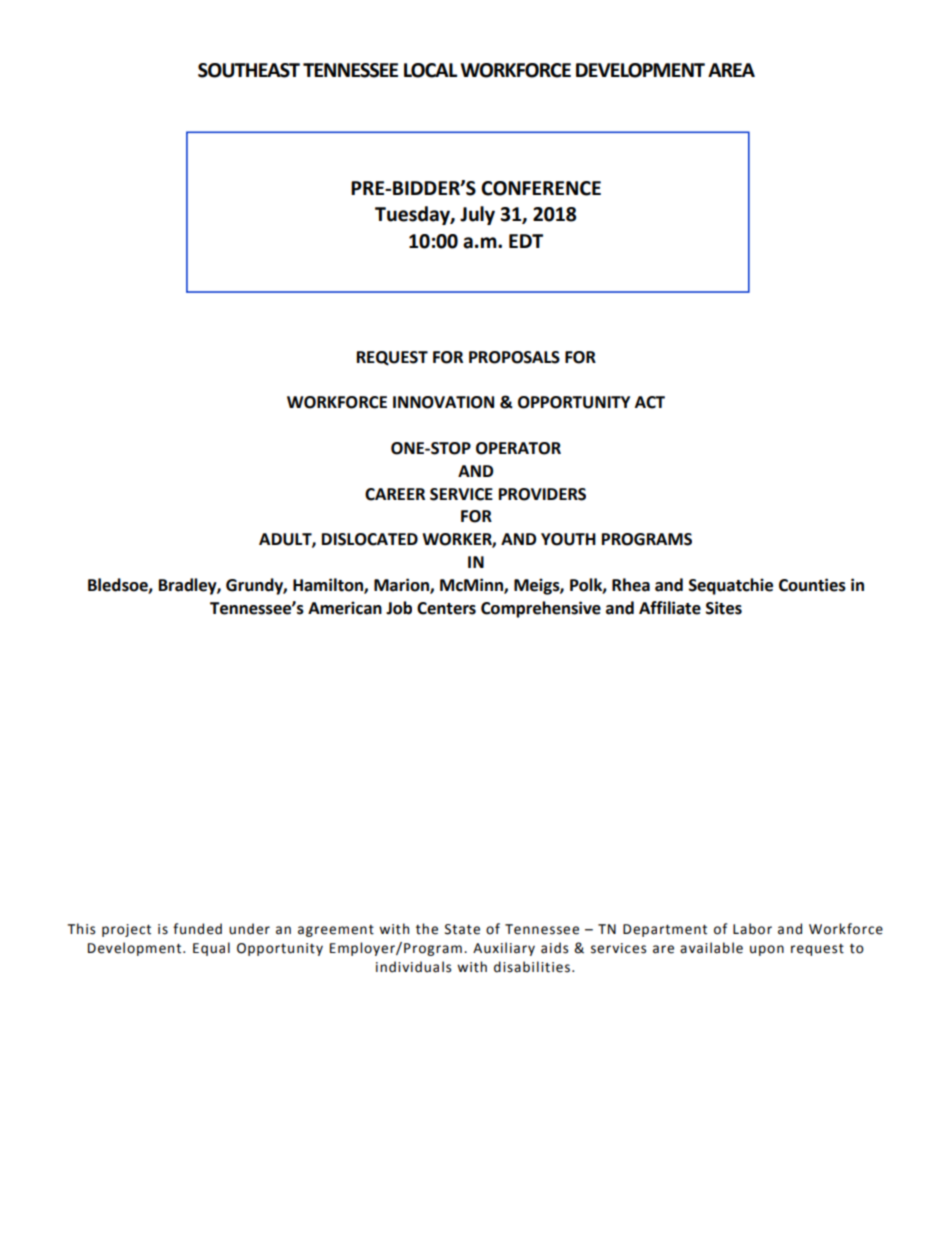  Describe the element at coordinates (395, 494) in the image. I see `CAREER` at that location.
